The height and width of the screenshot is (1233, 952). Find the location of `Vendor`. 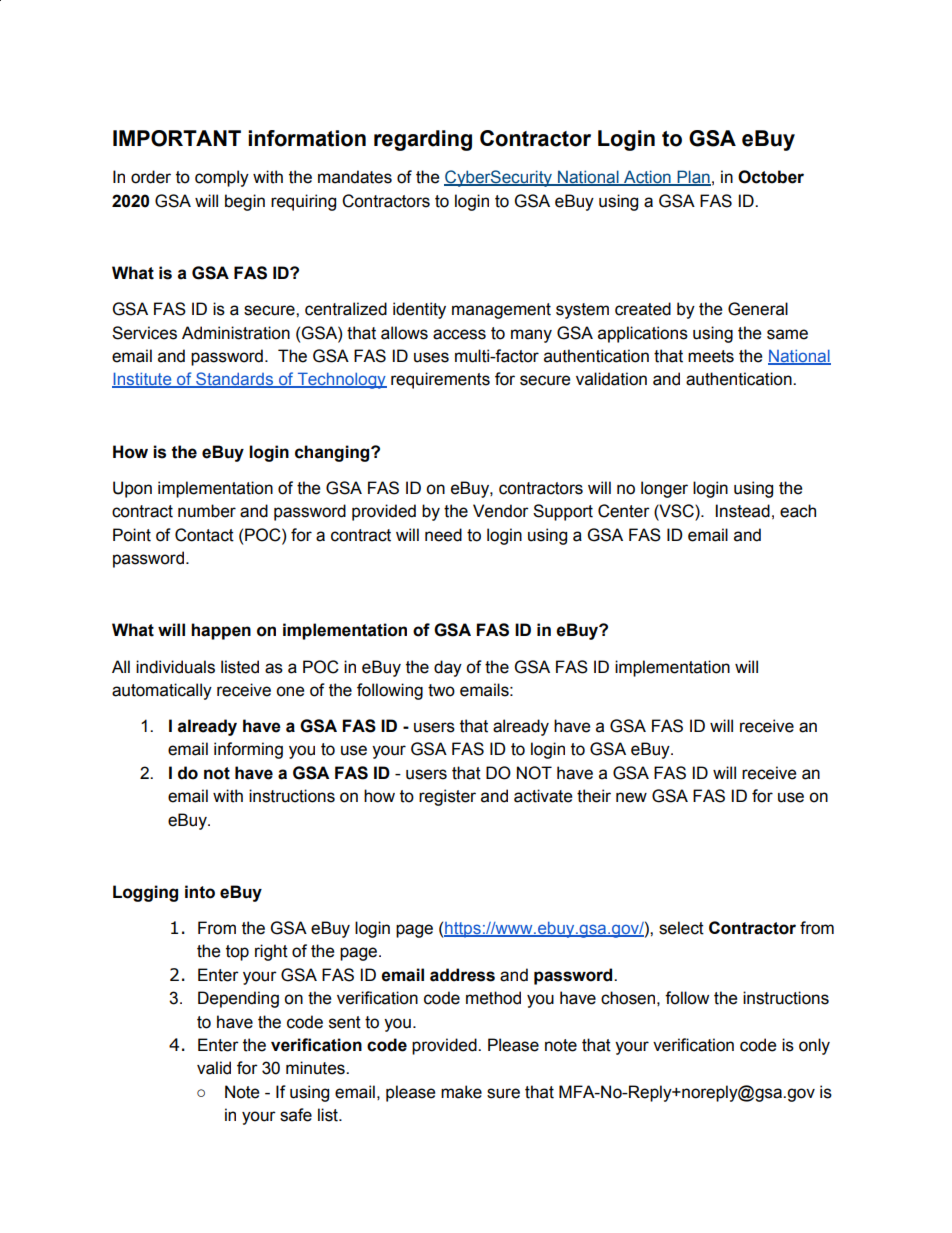

Vendor is located at coordinates (501, 511).
